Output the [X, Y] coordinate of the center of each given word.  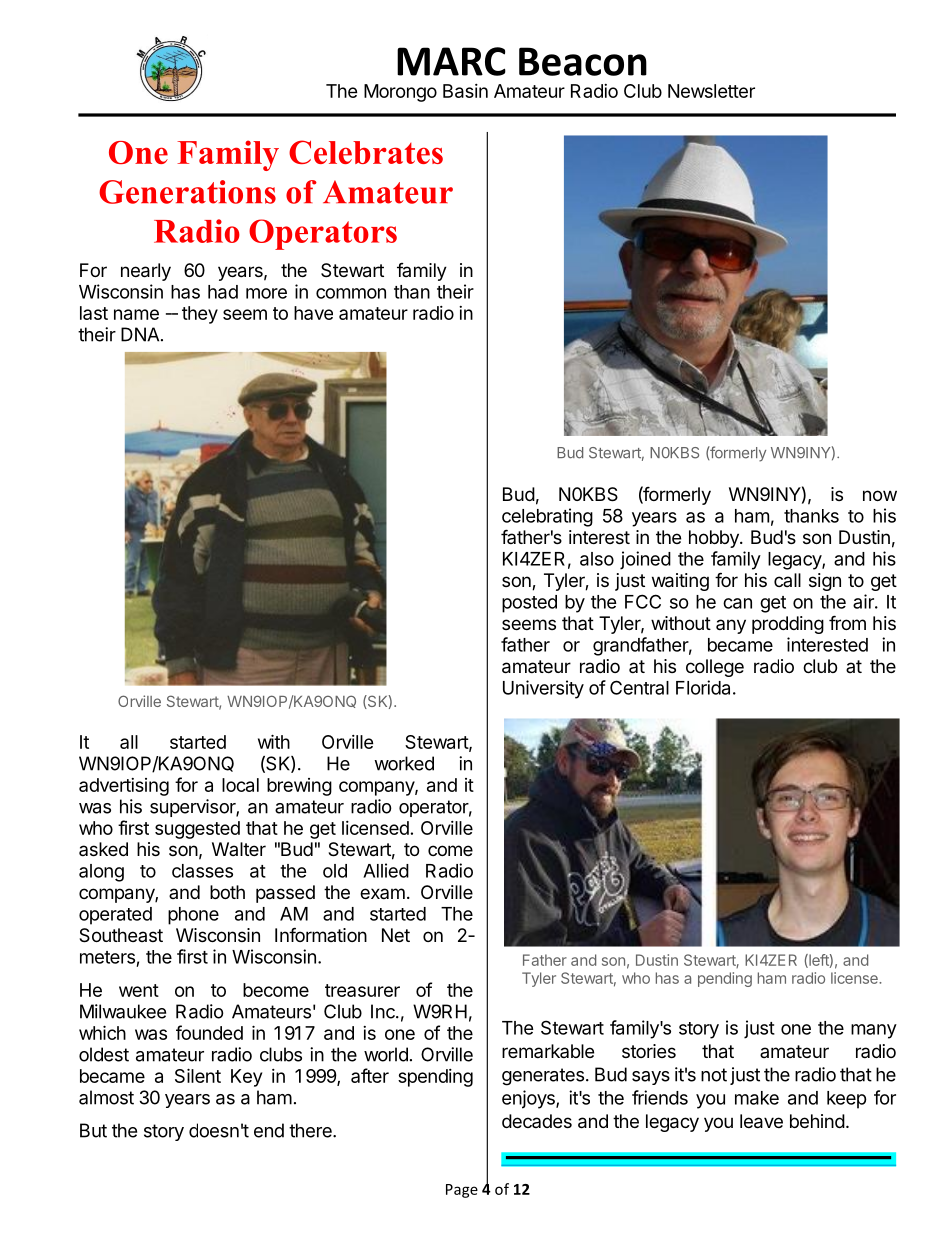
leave [761, 1121]
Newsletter [711, 91]
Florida [703, 687]
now [880, 495]
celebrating [547, 517]
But [93, 1130]
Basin [465, 91]
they [200, 315]
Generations [187, 192]
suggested [197, 830]
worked [404, 763]
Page [462, 1191]
